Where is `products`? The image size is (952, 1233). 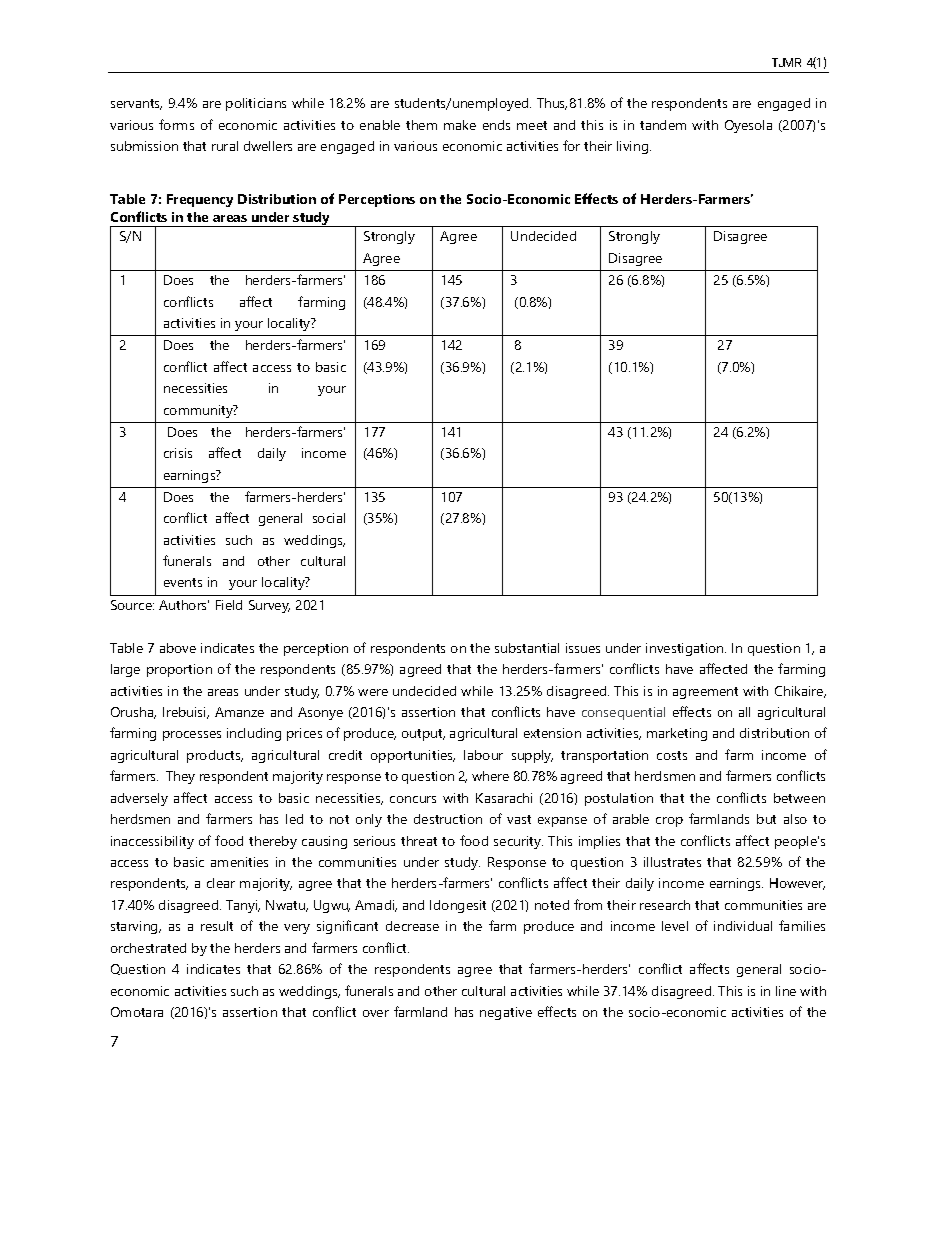 products is located at coordinates (215, 756).
